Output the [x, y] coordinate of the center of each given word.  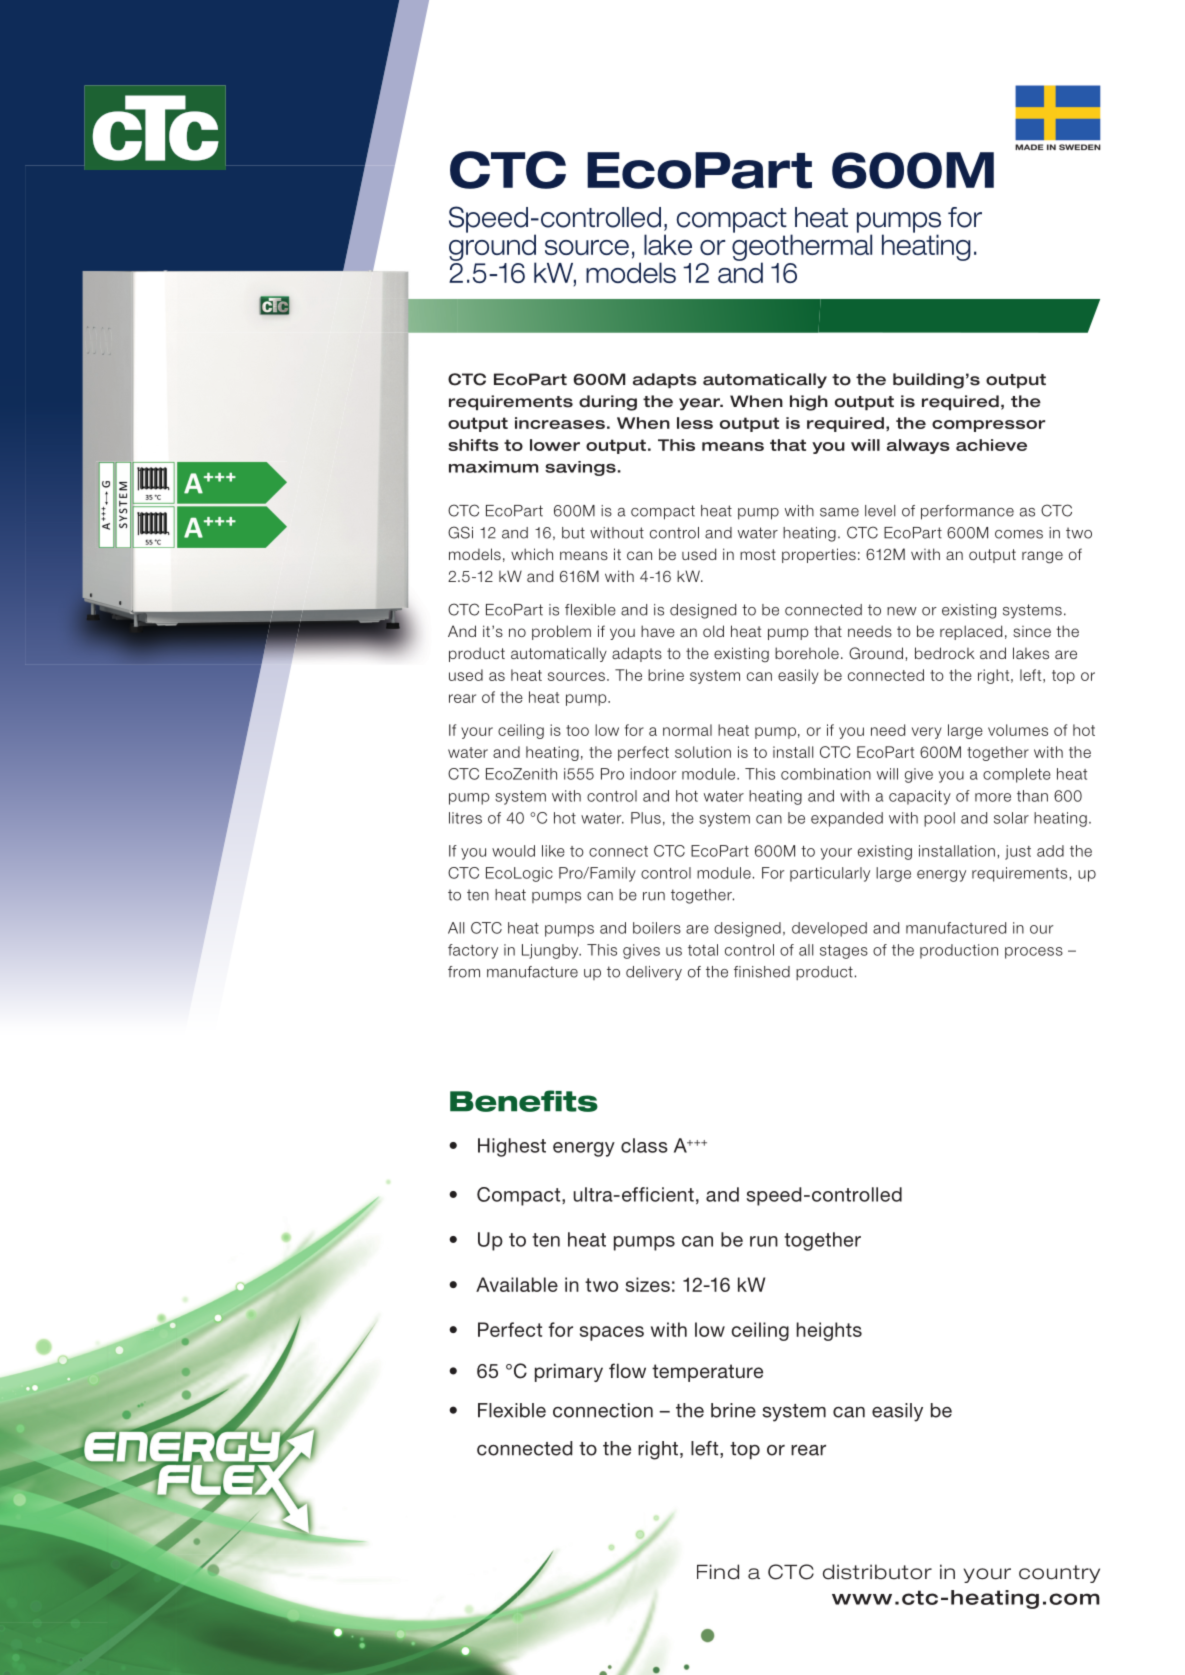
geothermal [802, 247]
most [758, 554]
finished [762, 972]
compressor [988, 426]
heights [829, 1331]
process [1034, 953]
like [553, 851]
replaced [971, 632]
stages [844, 952]
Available [517, 1284]
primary [569, 1373]
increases [560, 423]
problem [561, 632]
